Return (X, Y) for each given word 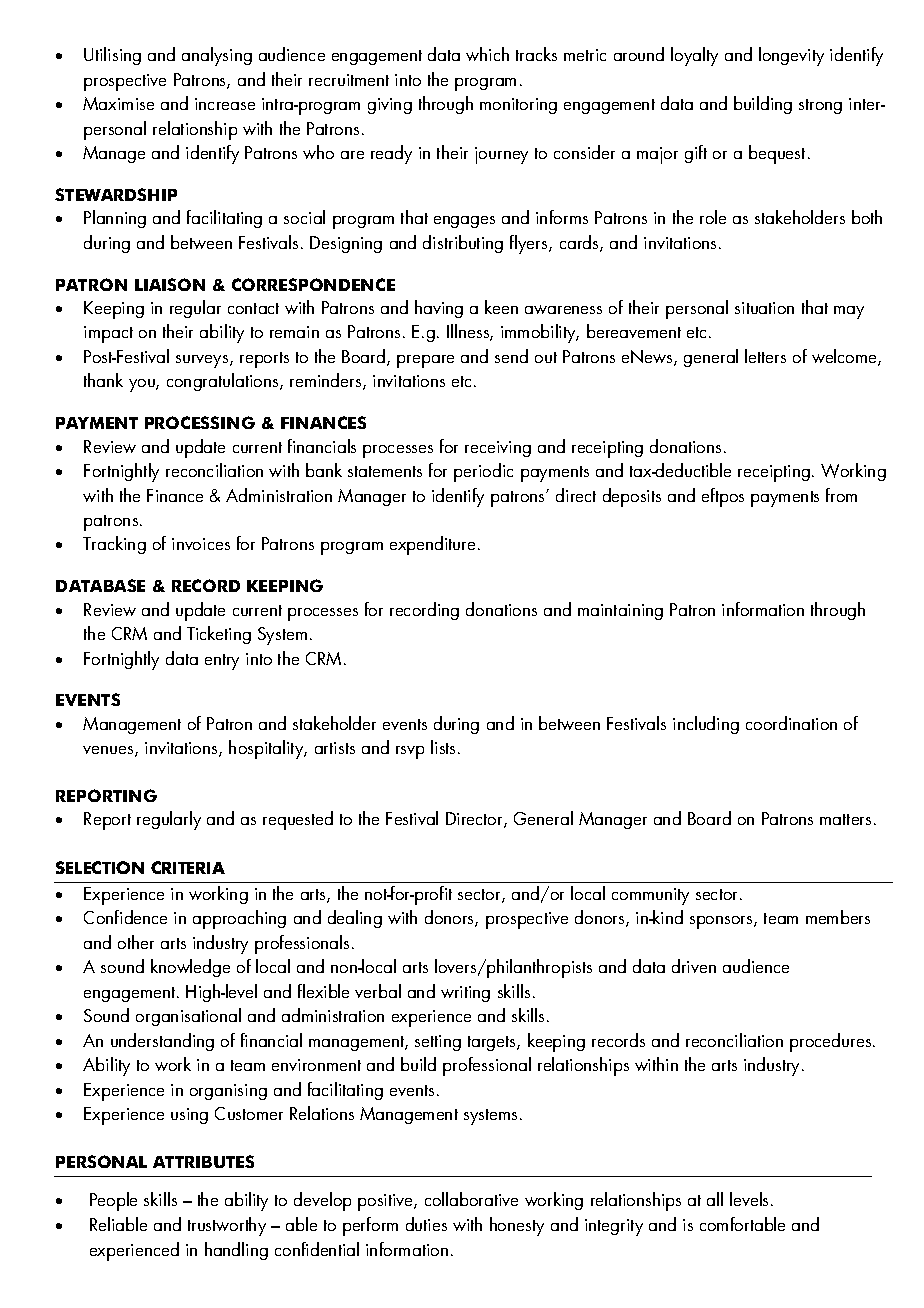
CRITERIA (188, 867)
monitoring (518, 106)
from (841, 495)
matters (845, 819)
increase (225, 104)
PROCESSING (200, 422)
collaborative (471, 1199)
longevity (791, 56)
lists (445, 747)
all (715, 1199)
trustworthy (227, 1226)
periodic (483, 472)
